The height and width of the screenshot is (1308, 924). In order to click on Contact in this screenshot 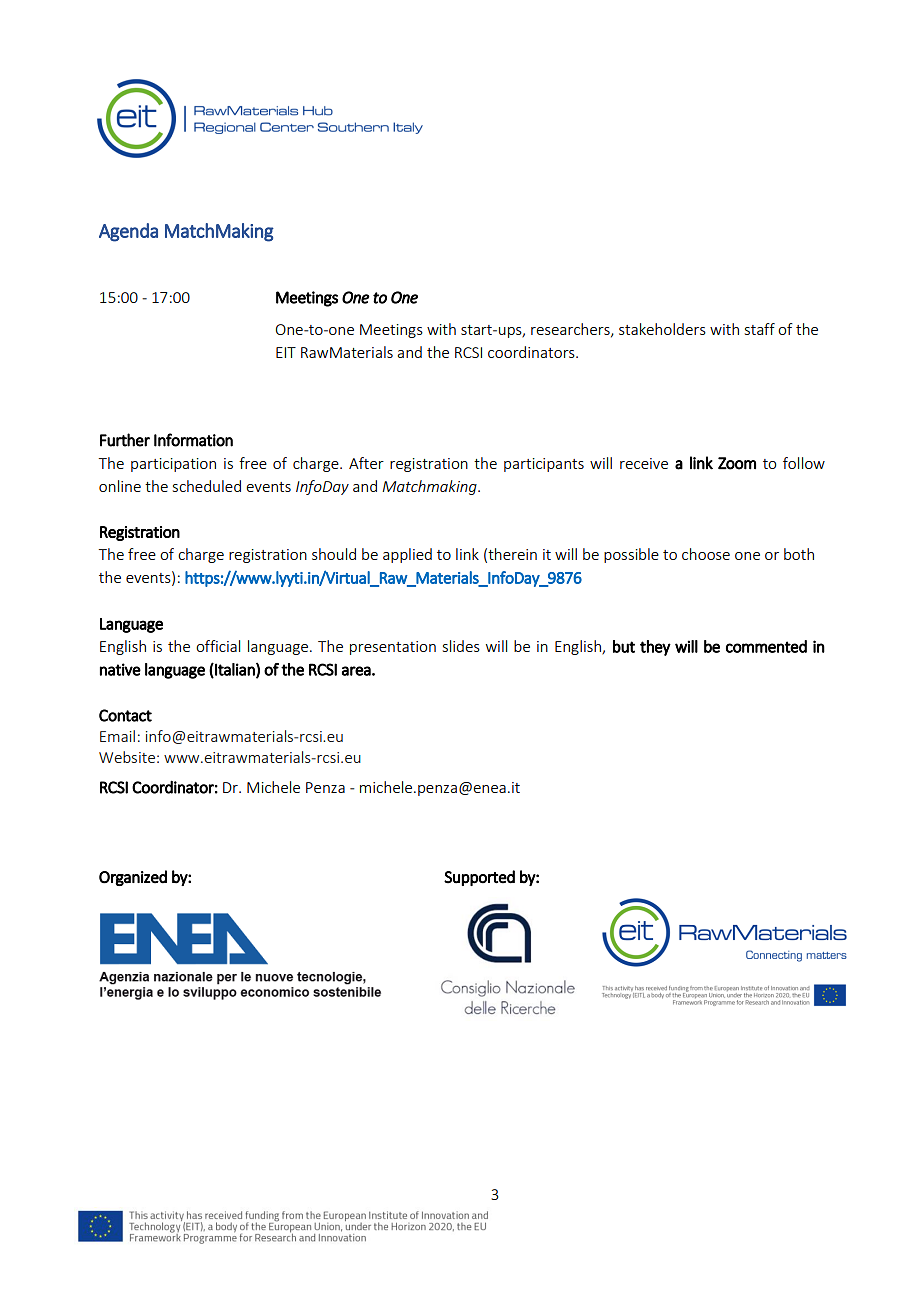, I will do `click(125, 715)`.
